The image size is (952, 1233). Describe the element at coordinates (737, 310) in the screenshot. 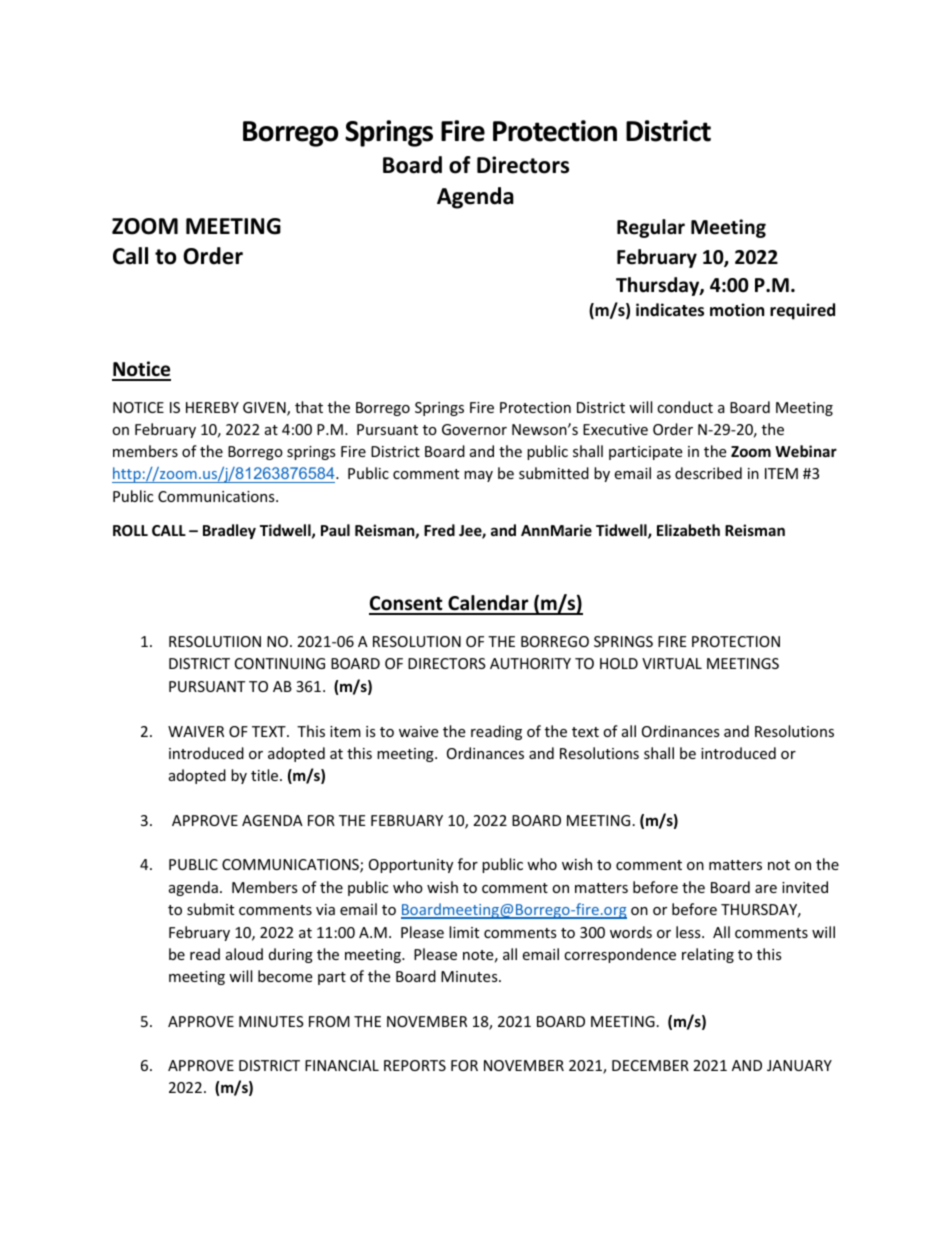

I see `motion` at that location.
